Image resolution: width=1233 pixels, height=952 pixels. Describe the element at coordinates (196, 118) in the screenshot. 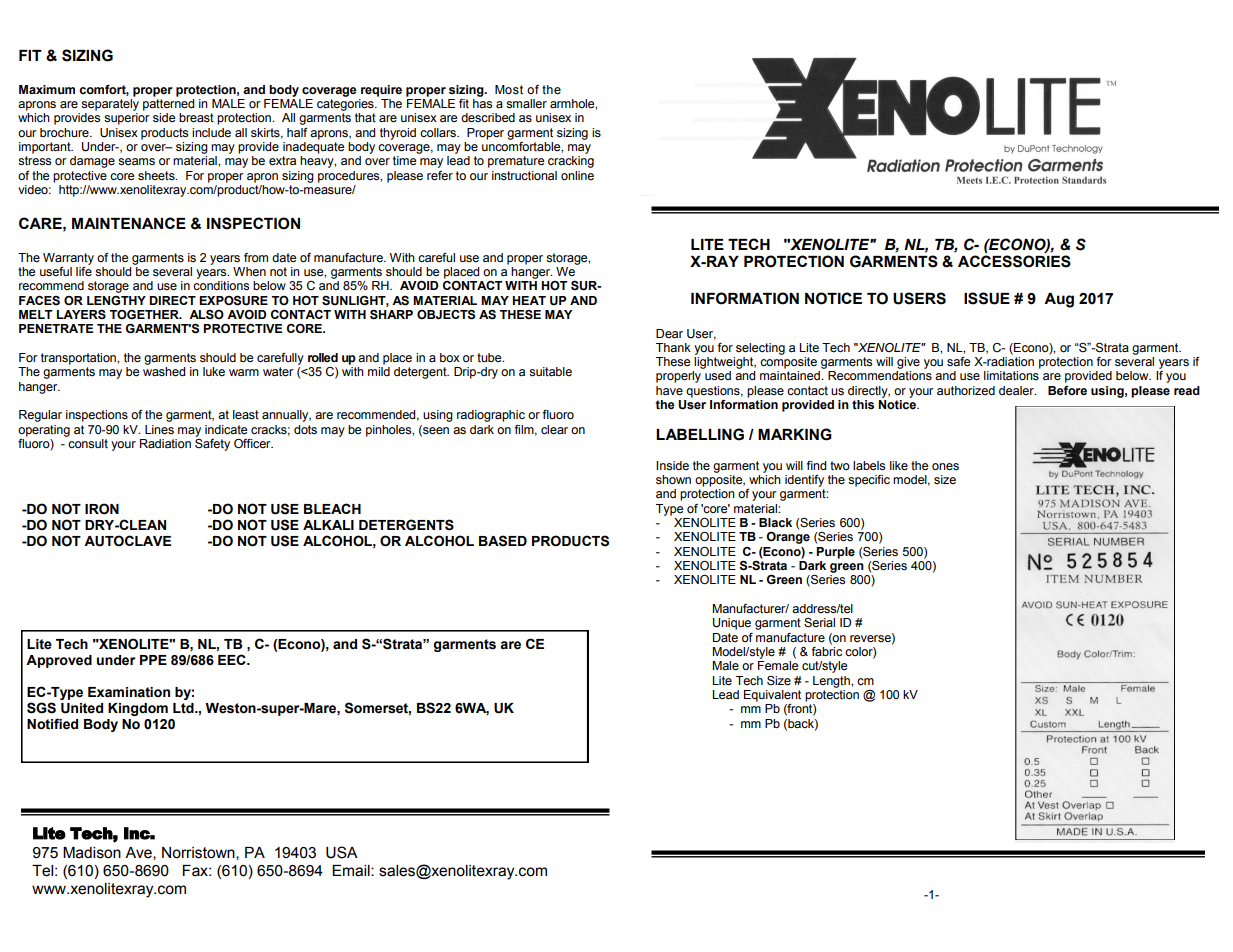

I see `breast` at that location.
